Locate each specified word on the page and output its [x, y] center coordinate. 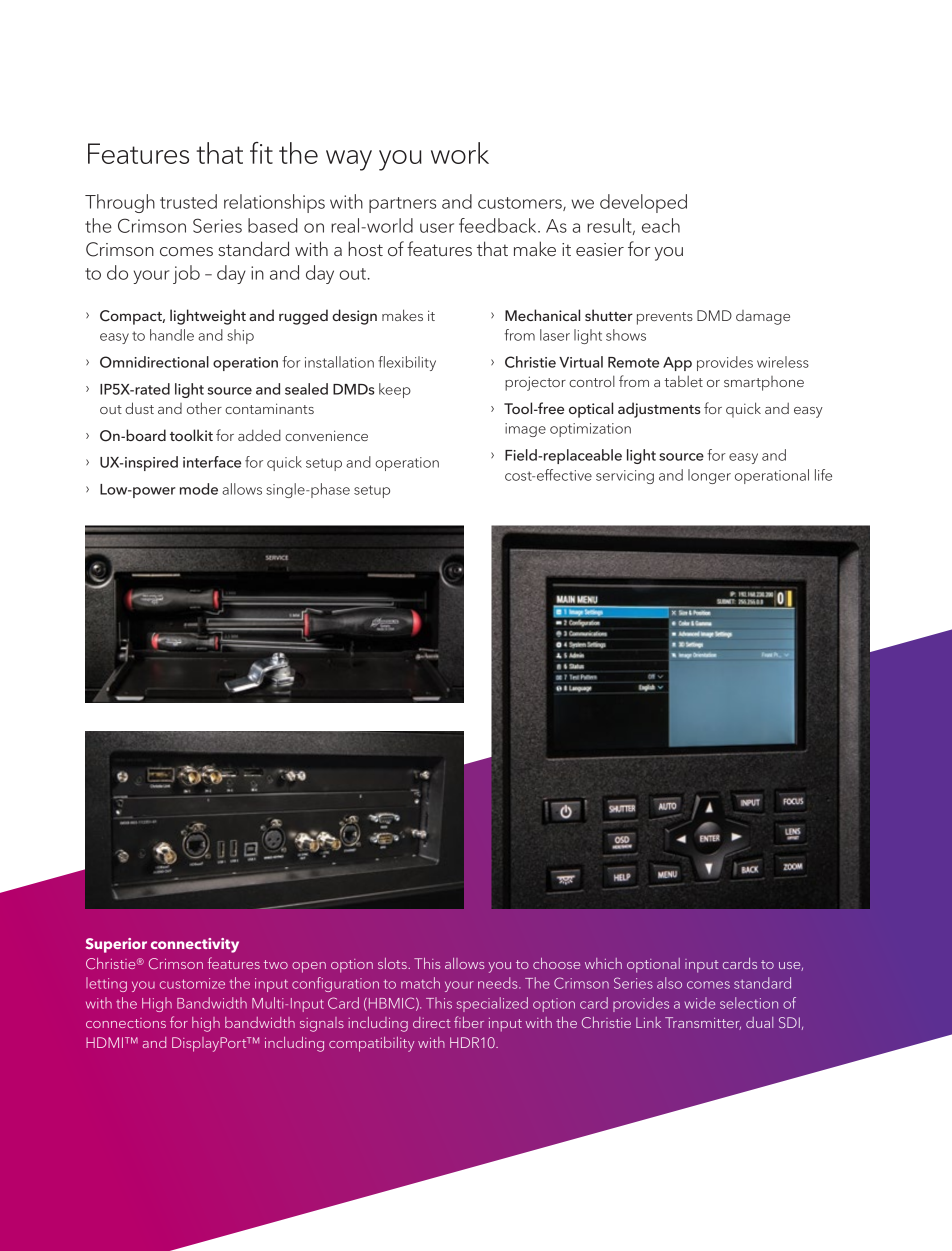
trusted [188, 201]
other [204, 408]
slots [393, 963]
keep [395, 390]
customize [192, 983]
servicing [625, 477]
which [603, 963]
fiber [469, 1022]
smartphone [764, 383]
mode [199, 489]
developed [643, 203]
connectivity [195, 945]
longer [709, 476]
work [460, 153]
